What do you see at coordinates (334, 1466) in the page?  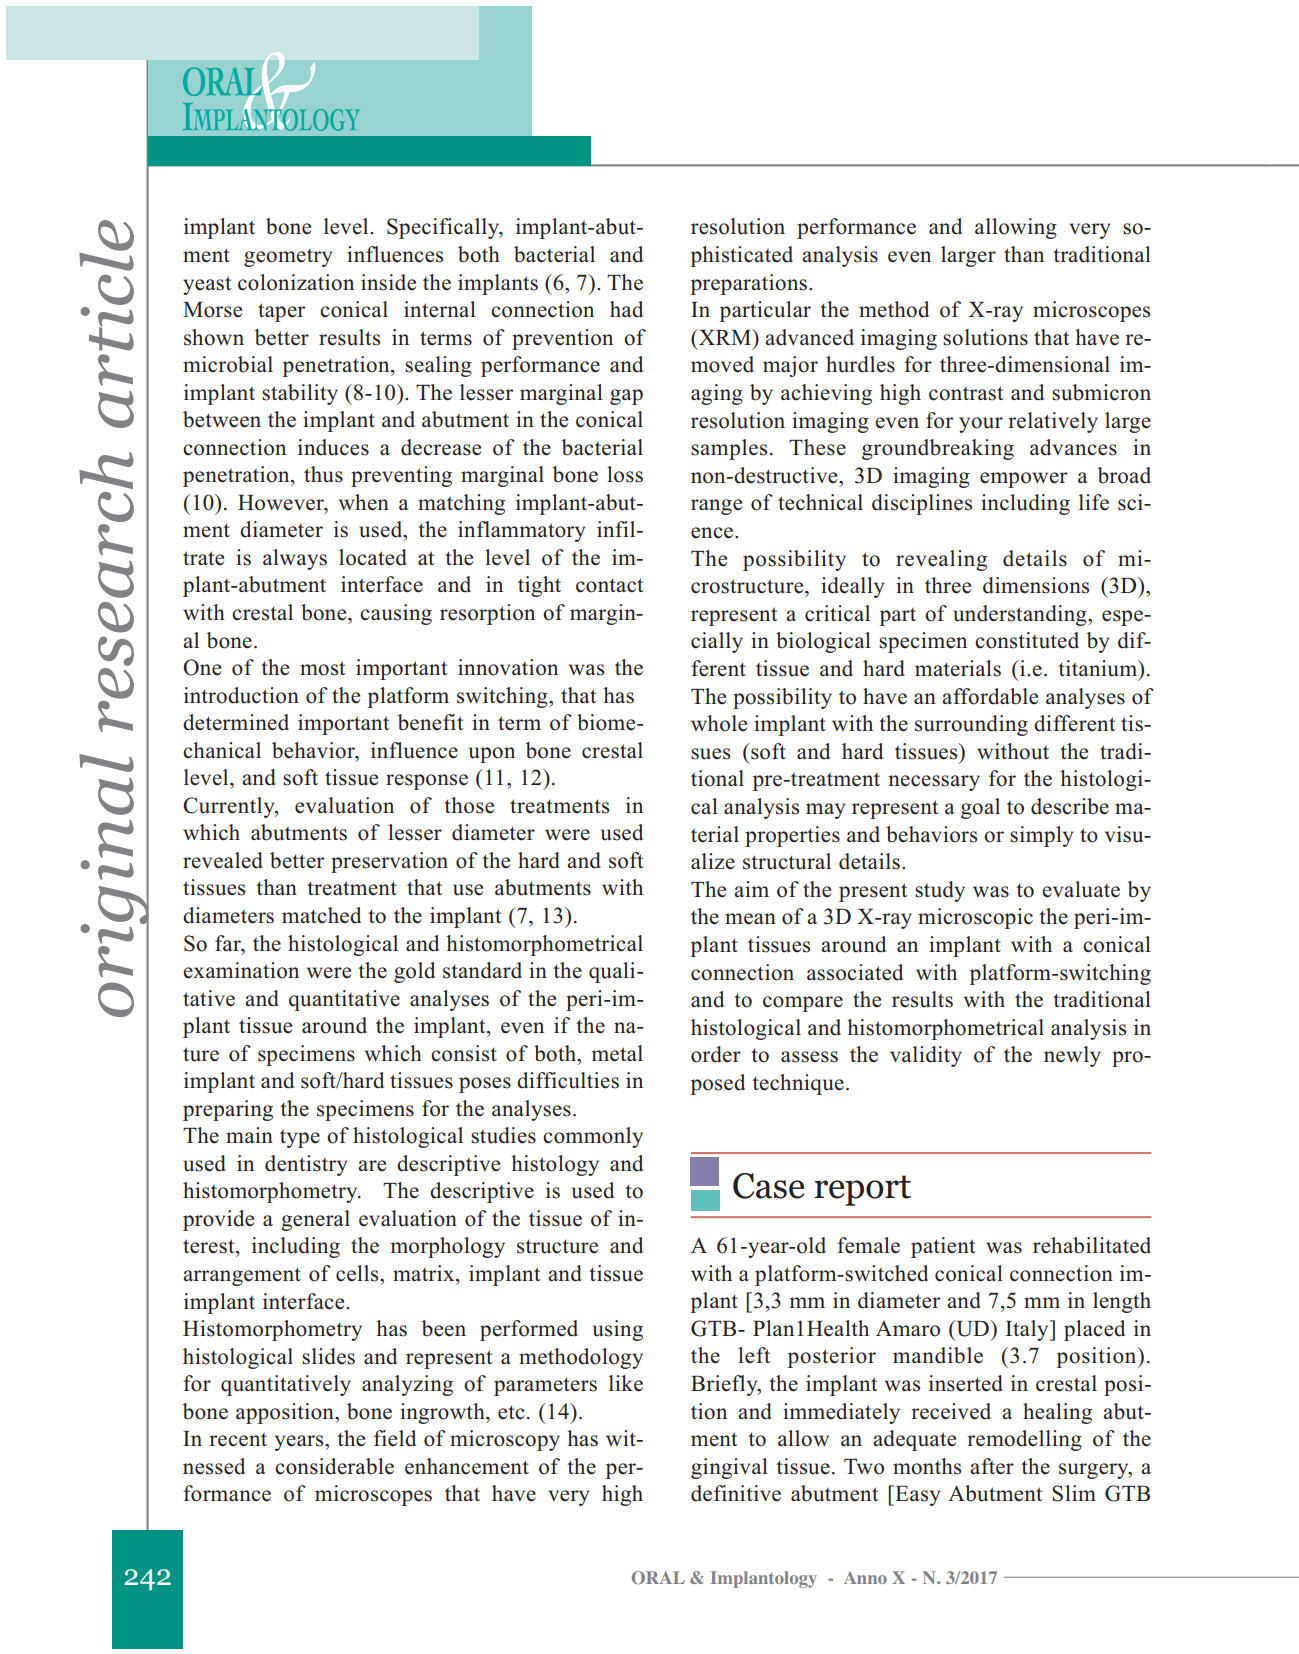 I see `considerable` at bounding box center [334, 1466].
